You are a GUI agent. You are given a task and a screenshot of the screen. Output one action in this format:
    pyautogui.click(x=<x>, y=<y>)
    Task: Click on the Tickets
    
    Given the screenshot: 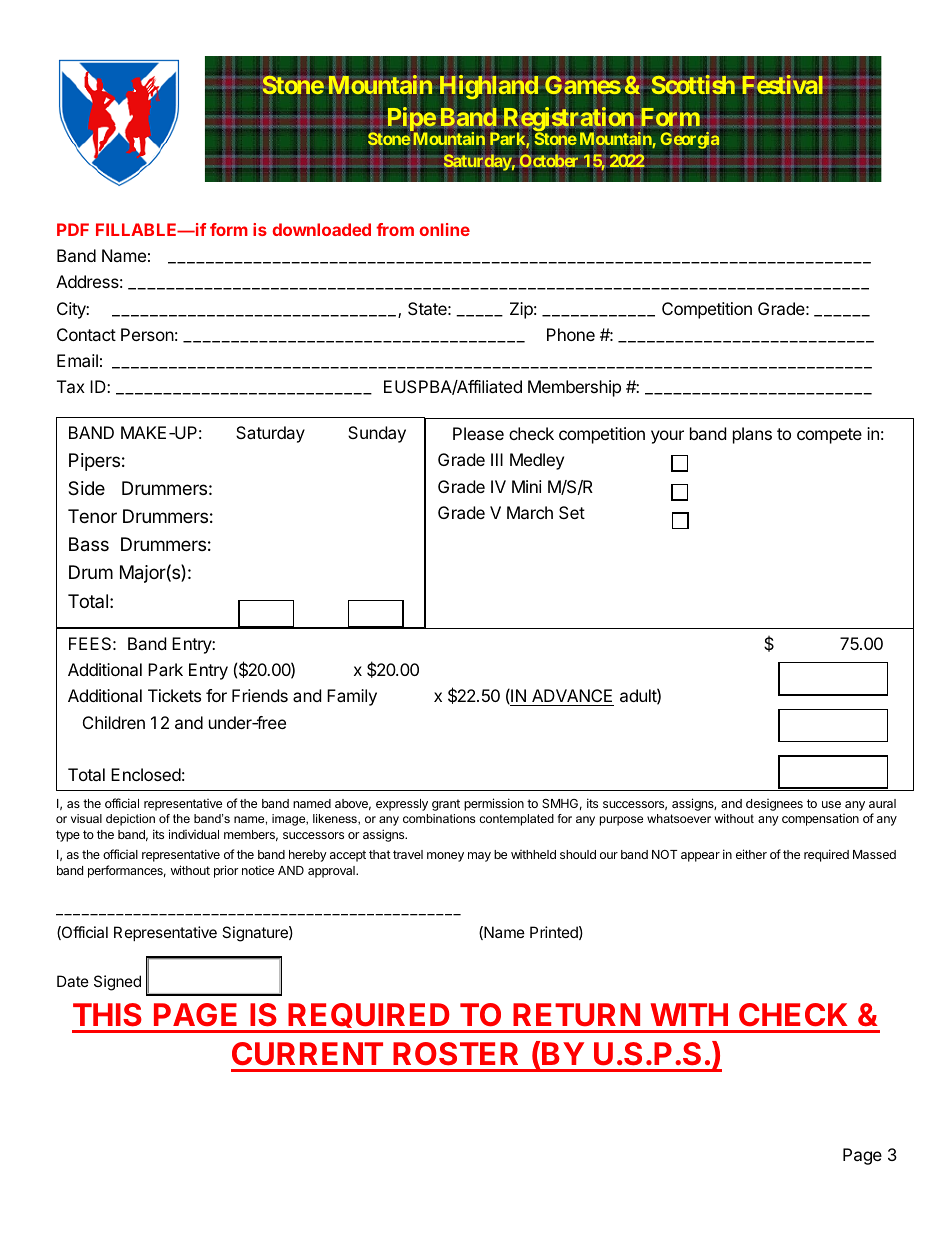 What is the action you would take?
    pyautogui.click(x=174, y=695)
